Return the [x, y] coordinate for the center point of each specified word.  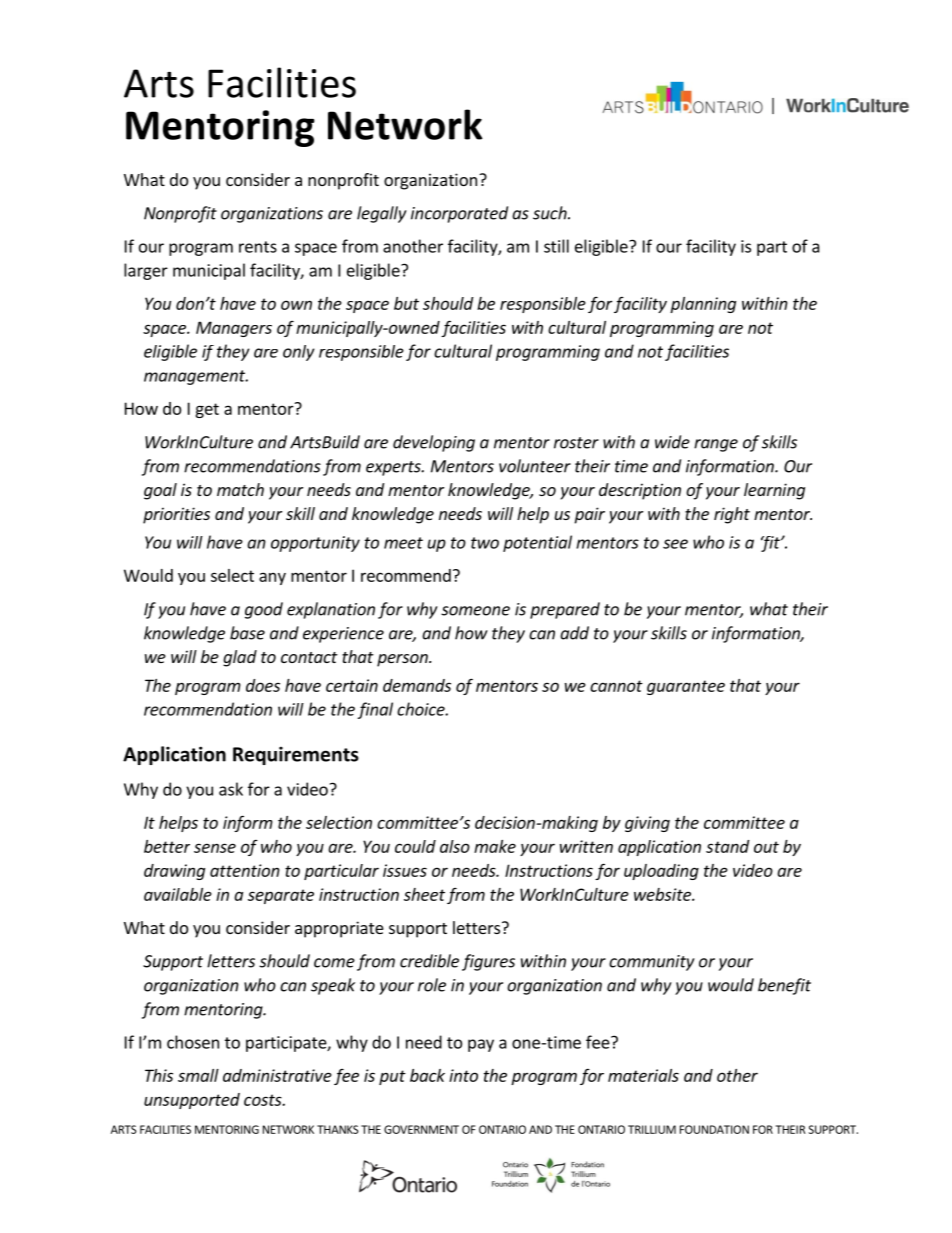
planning [703, 305]
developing [434, 443]
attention [245, 870]
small [198, 1075]
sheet [424, 894]
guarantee [686, 687]
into [463, 1075]
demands [417, 685]
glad [240, 658]
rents [258, 247]
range [716, 445]
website [663, 894]
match [240, 489]
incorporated [459, 214]
